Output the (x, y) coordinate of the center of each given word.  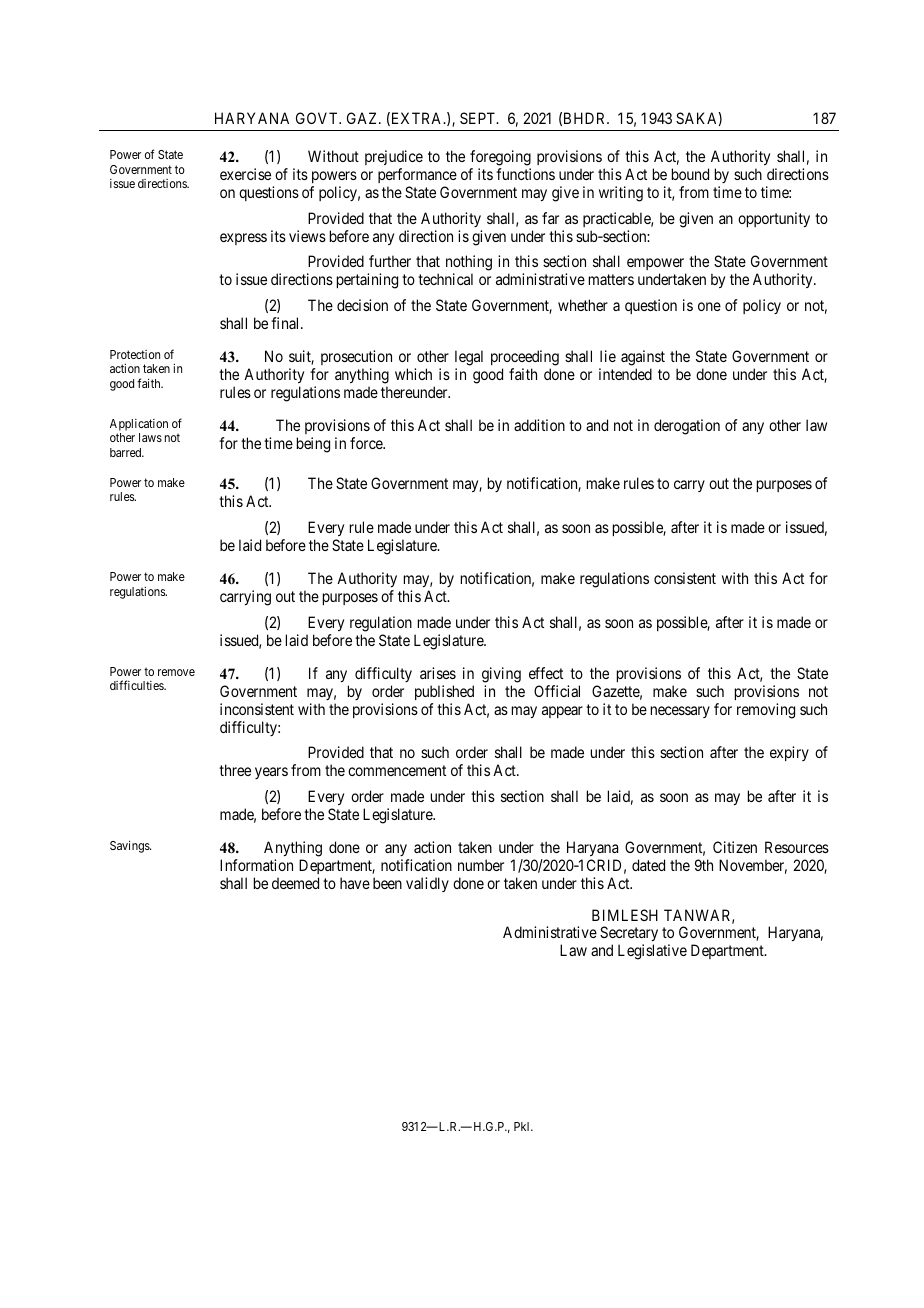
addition (539, 425)
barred (127, 452)
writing (621, 194)
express (243, 239)
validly (427, 884)
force (367, 443)
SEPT (479, 118)
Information (256, 865)
